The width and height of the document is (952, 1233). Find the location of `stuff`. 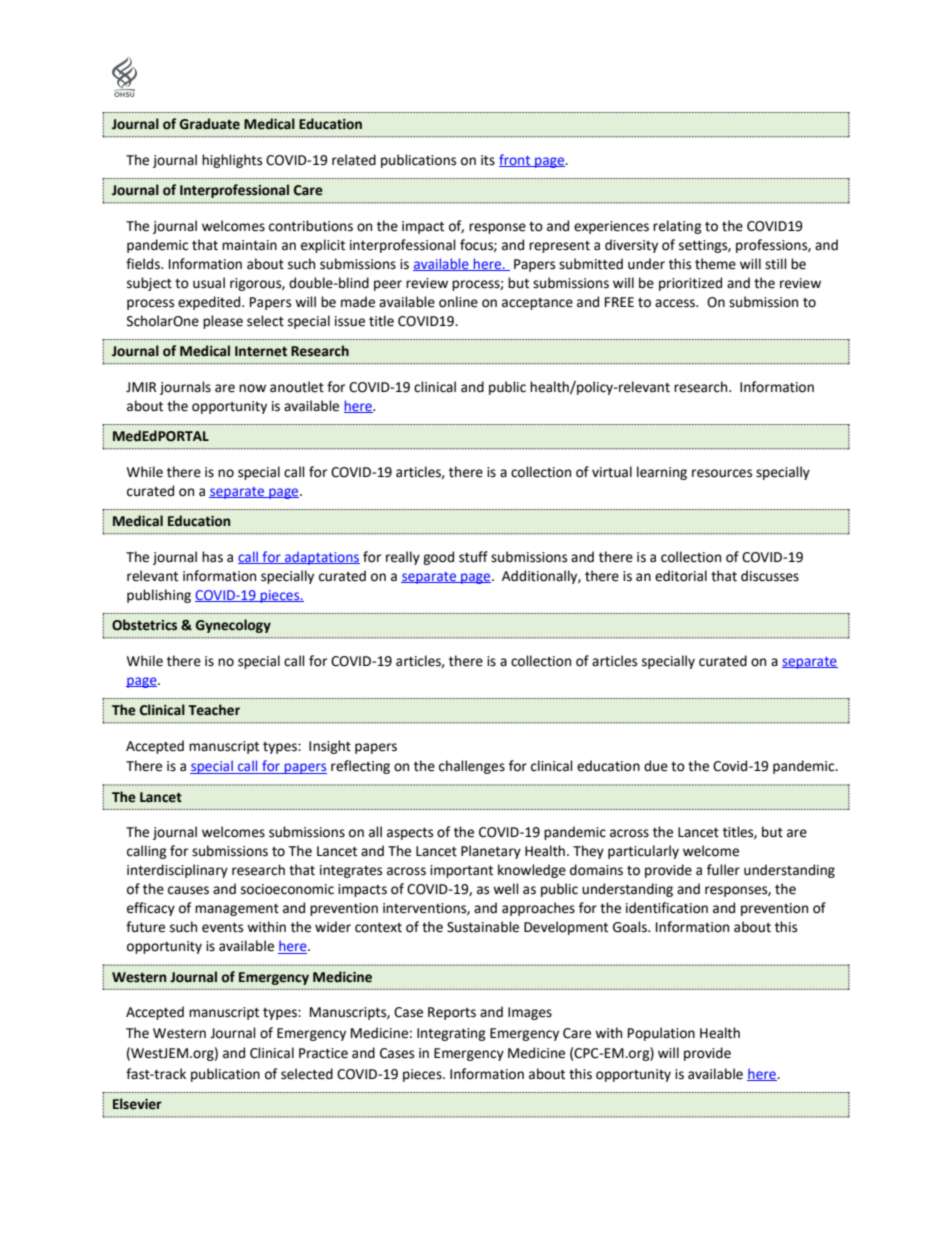

stuff is located at coordinates (473, 557).
